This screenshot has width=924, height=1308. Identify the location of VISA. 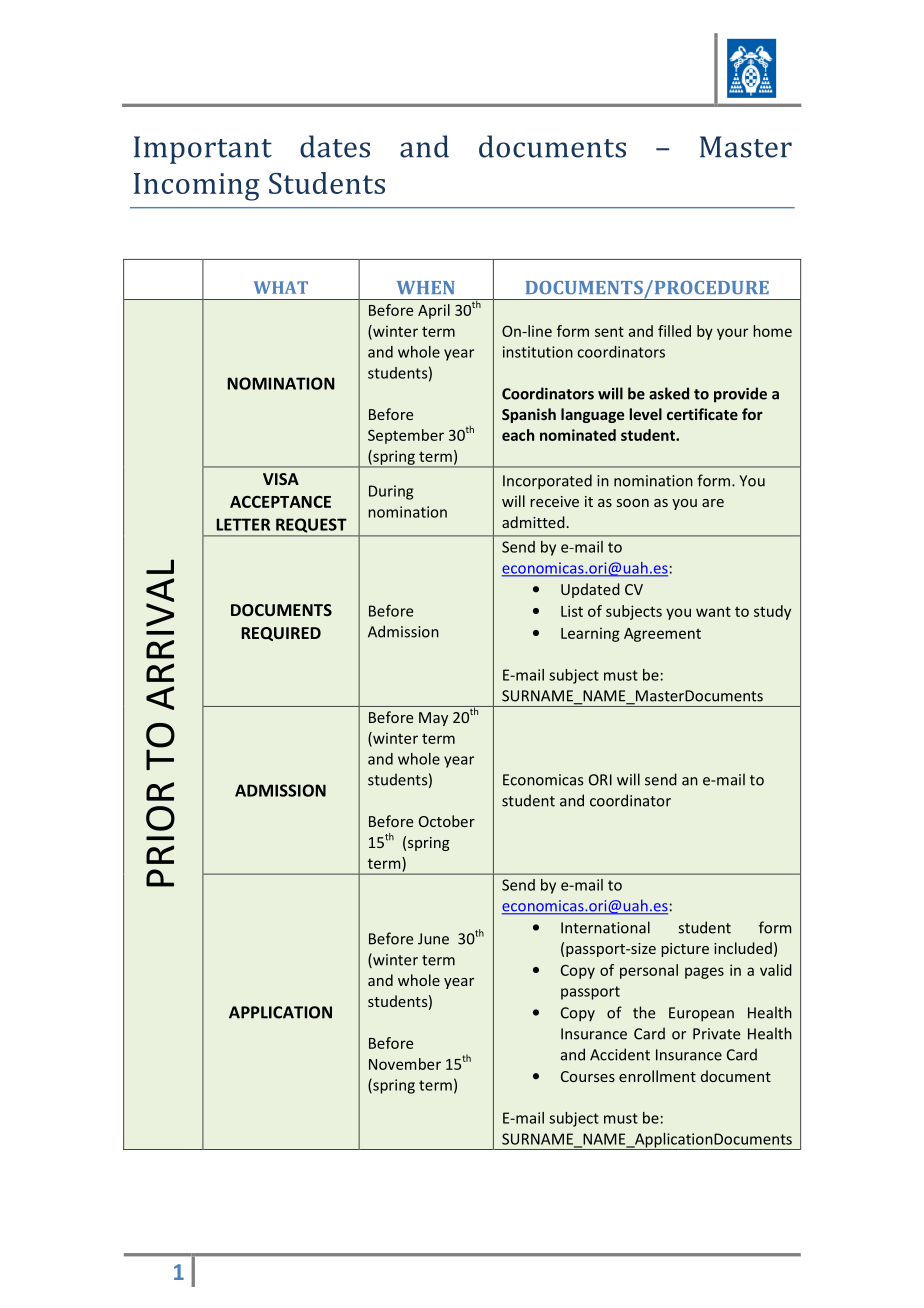
(281, 479).
